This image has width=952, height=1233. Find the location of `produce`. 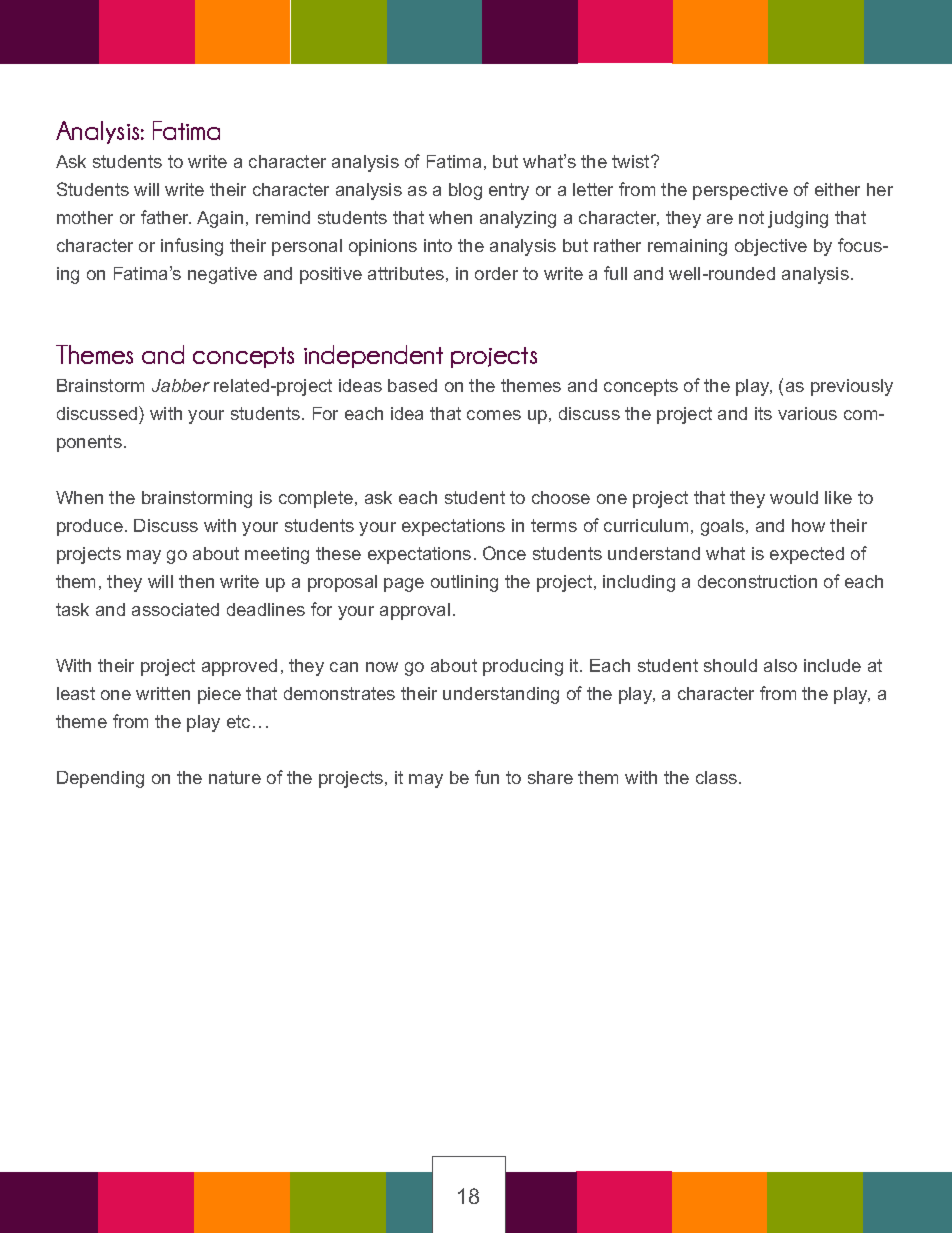

produce is located at coordinates (90, 527).
